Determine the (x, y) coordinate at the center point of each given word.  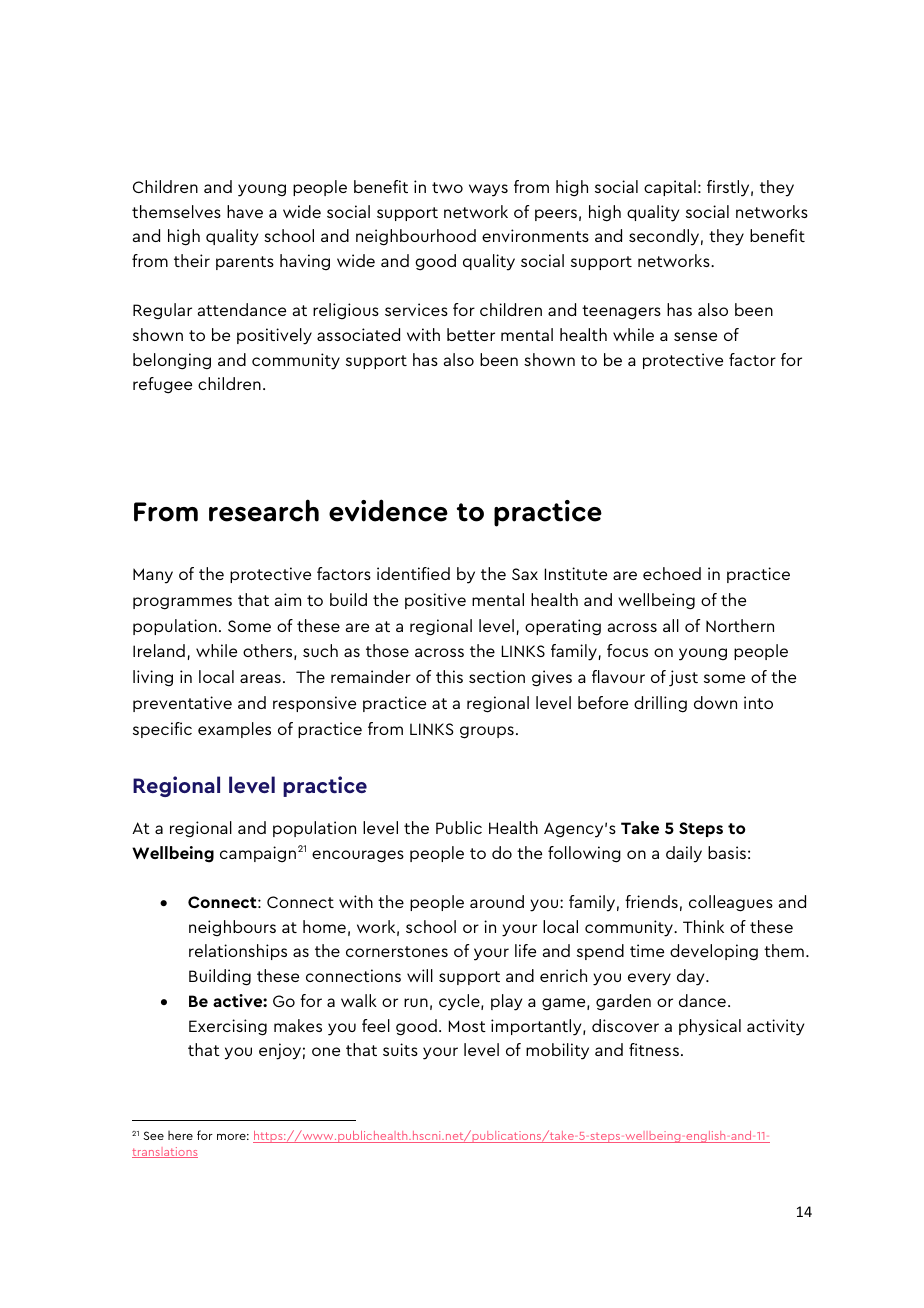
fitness (654, 1049)
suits (400, 1049)
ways (488, 190)
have (245, 211)
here (180, 1135)
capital (670, 188)
